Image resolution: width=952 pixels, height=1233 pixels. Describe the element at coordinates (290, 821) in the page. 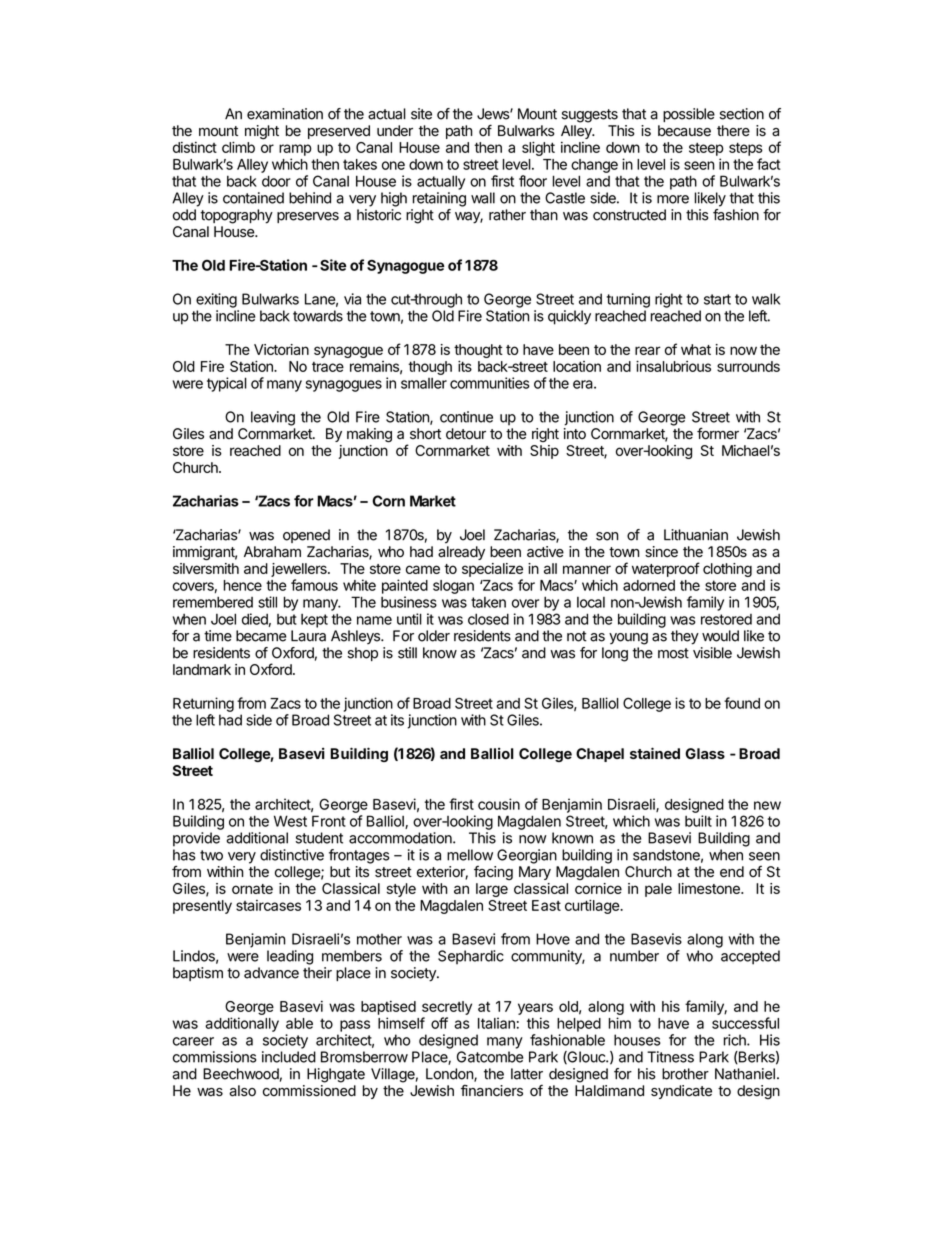

I see `West` at that location.
